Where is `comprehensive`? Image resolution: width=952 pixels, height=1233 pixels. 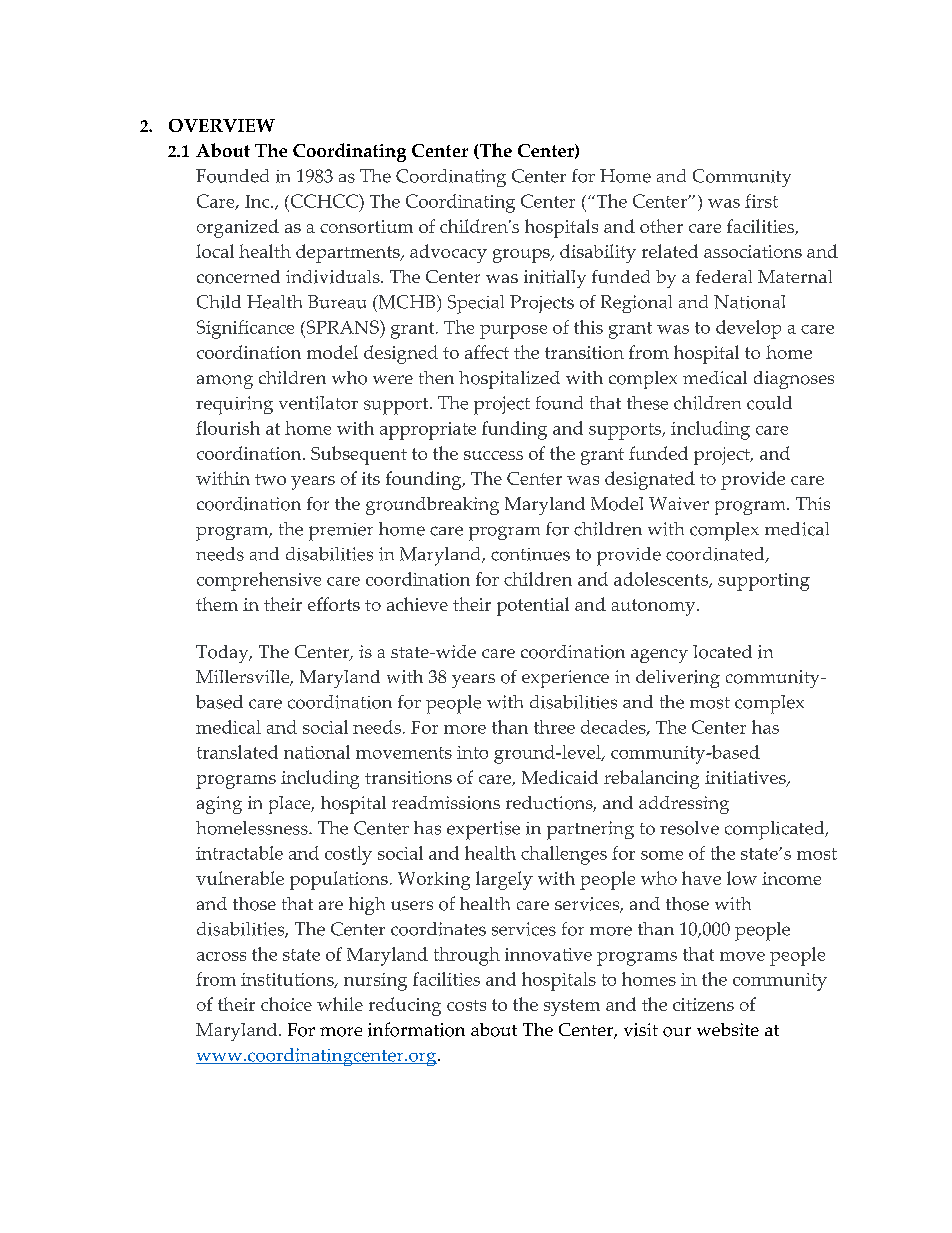 comprehensive is located at coordinates (259, 581).
